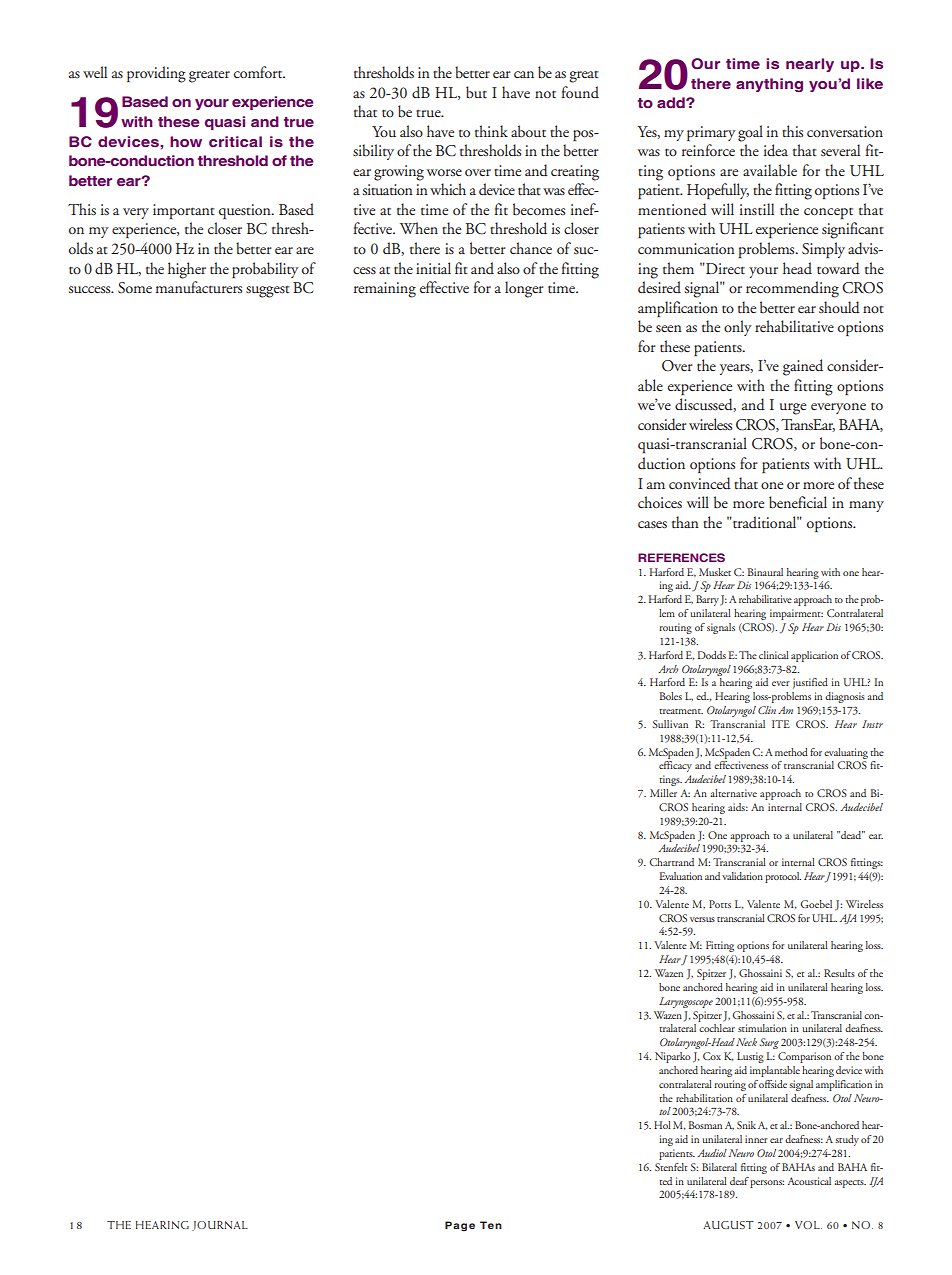 The width and height of the screenshot is (952, 1275). What do you see at coordinates (156, 74) in the screenshot?
I see `providing` at bounding box center [156, 74].
